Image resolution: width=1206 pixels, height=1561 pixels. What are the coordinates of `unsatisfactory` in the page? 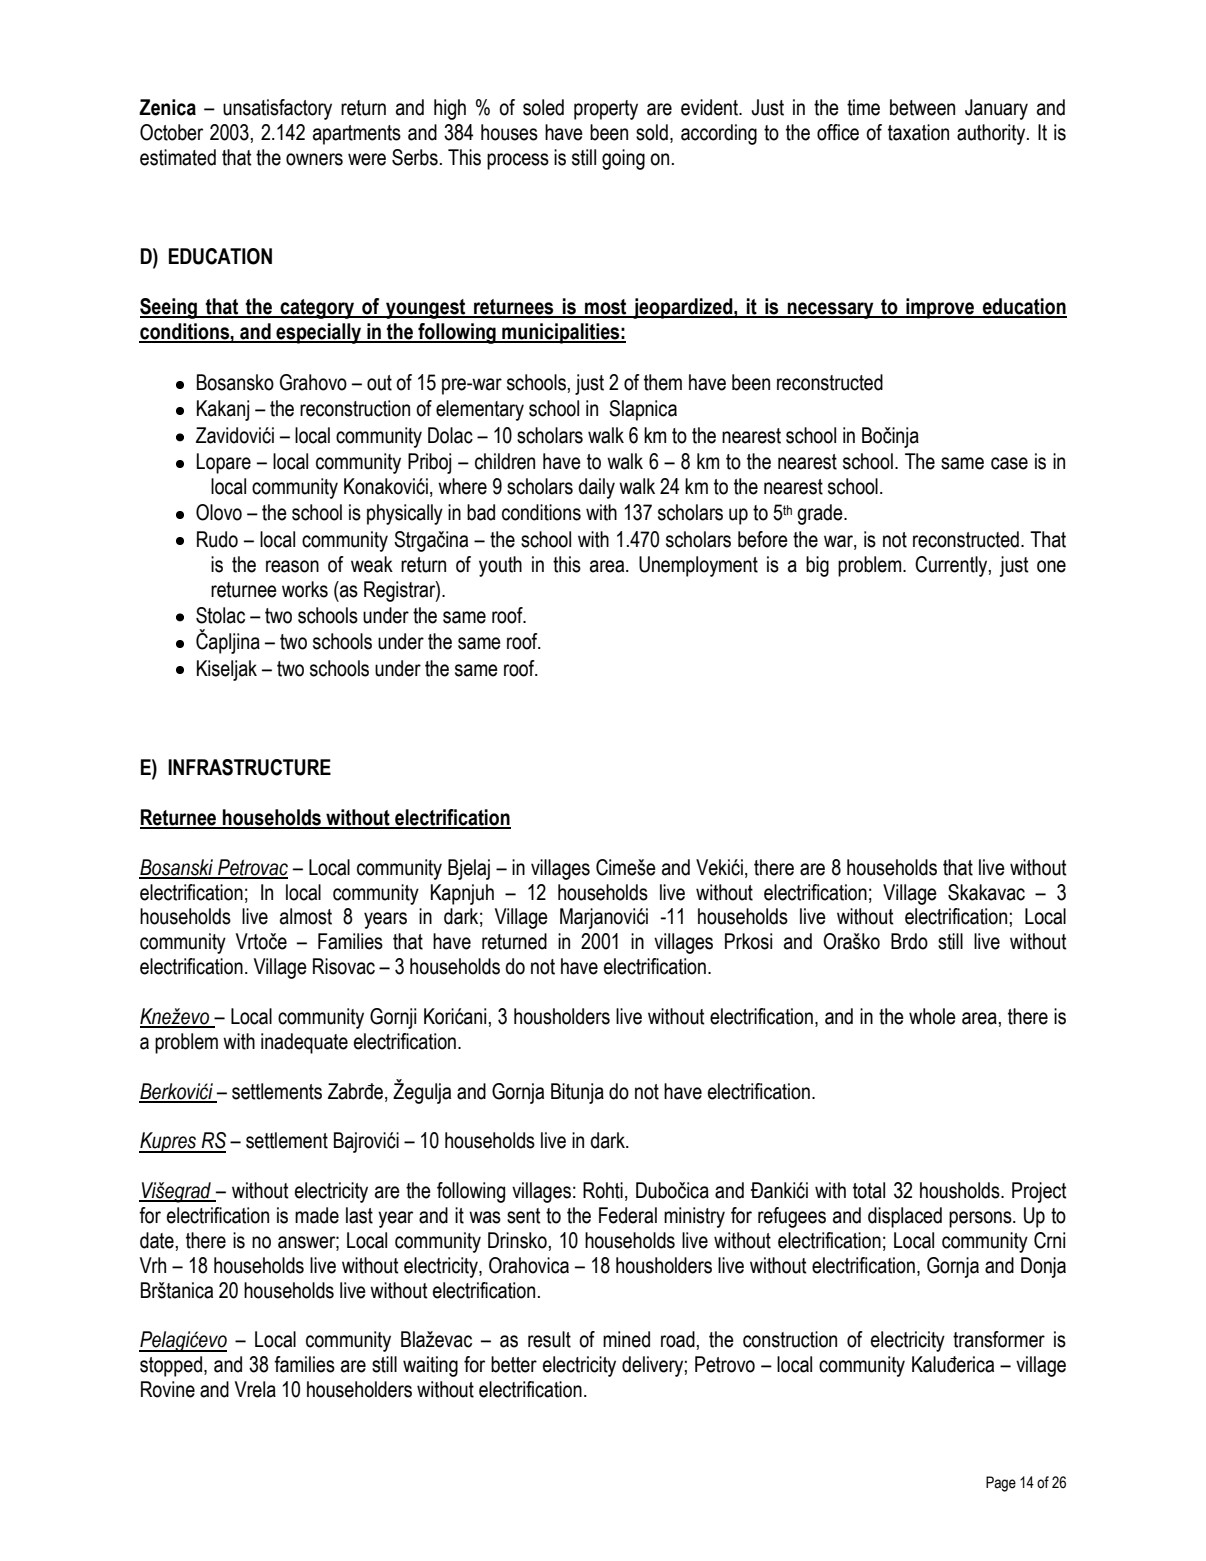 It's located at (277, 109).
